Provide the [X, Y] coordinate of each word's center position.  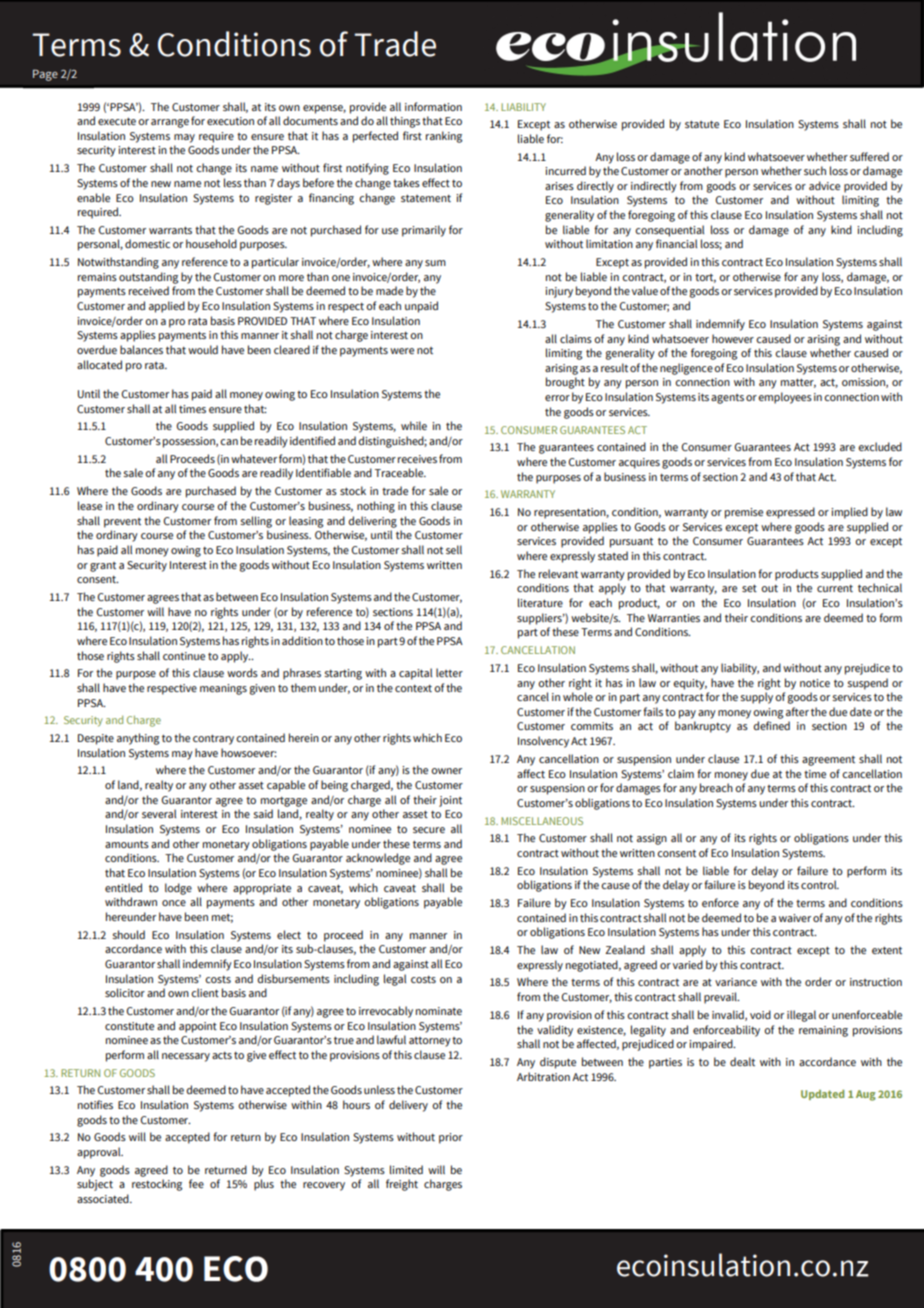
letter [449, 672]
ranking [444, 137]
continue [184, 656]
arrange [170, 123]
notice [815, 683]
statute [702, 124]
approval [100, 1153]
